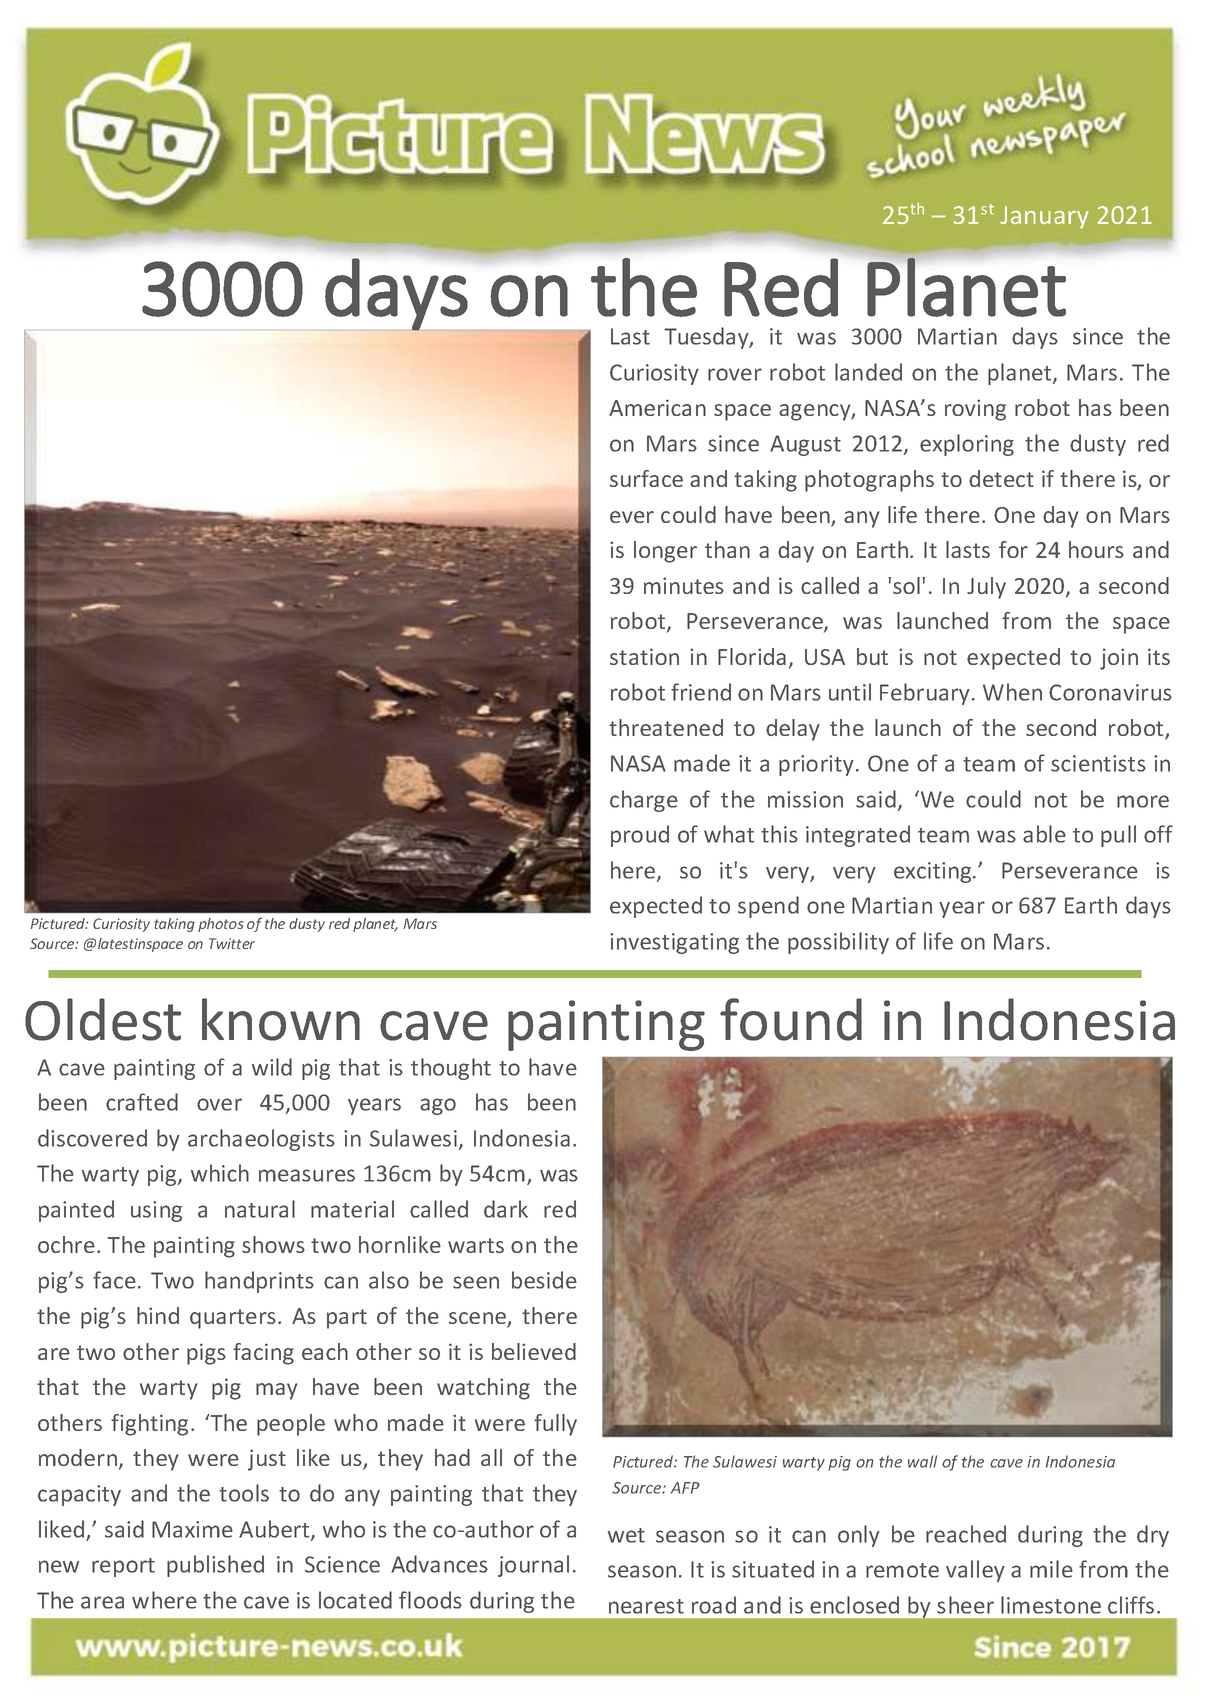  I want to click on landed, so click(868, 372).
